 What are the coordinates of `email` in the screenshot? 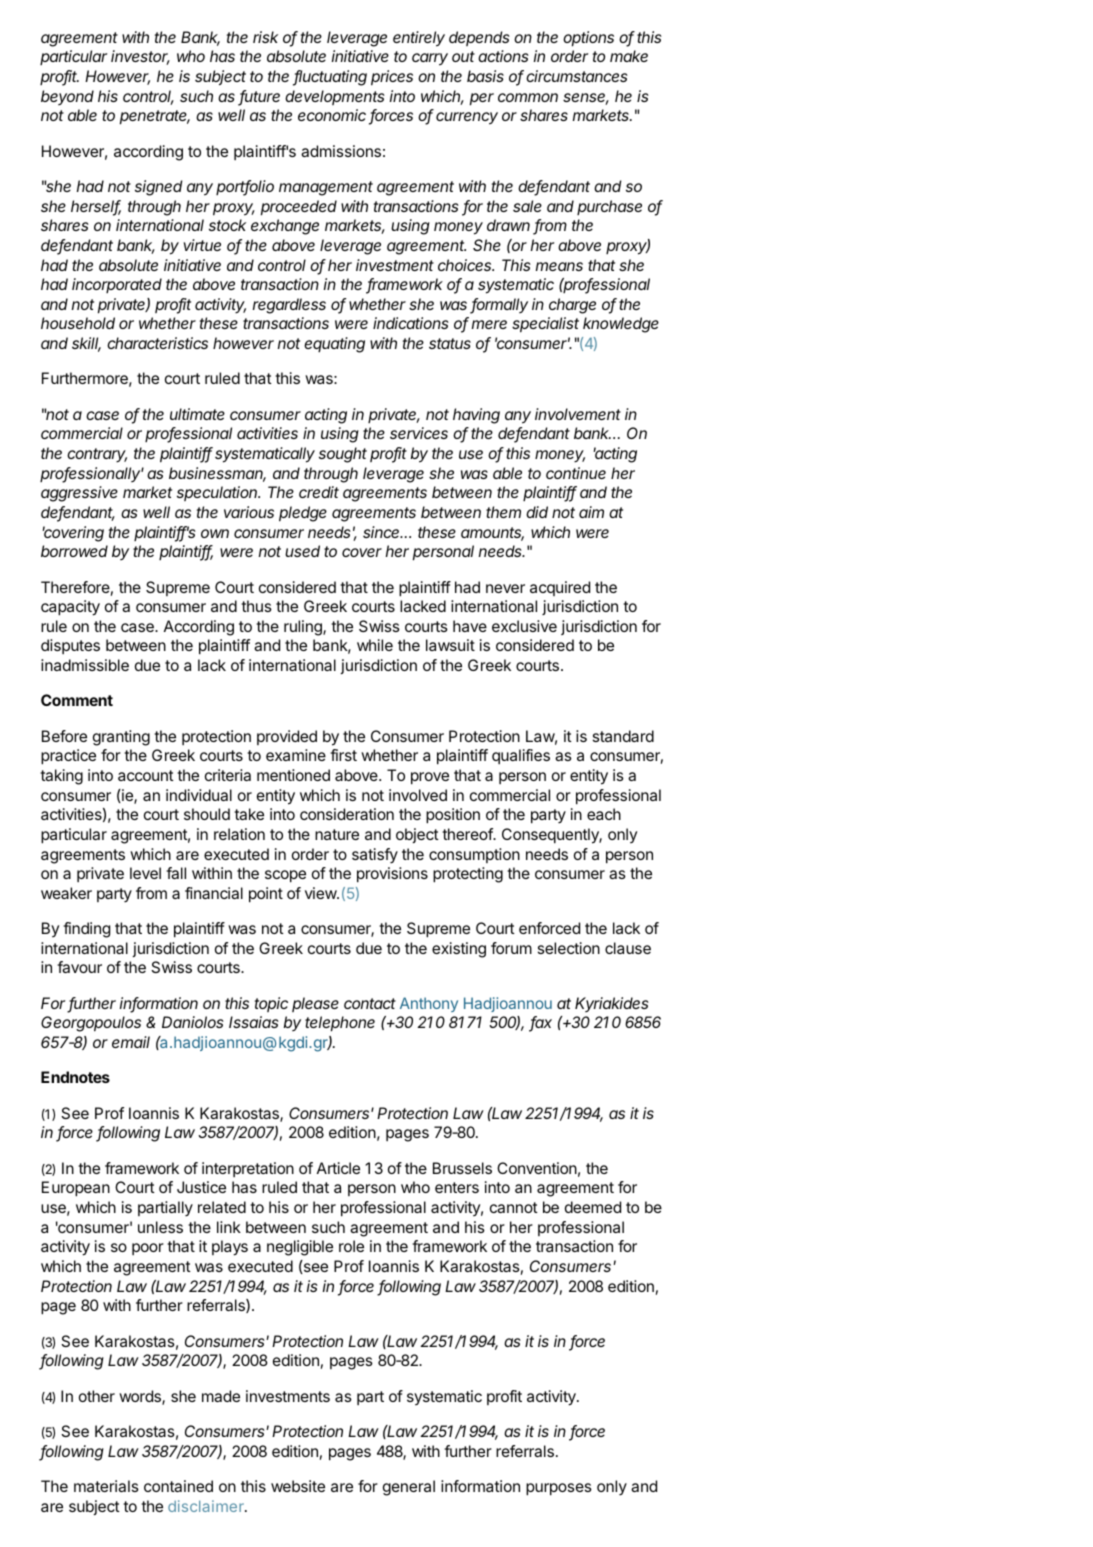 It's located at (131, 1042).
